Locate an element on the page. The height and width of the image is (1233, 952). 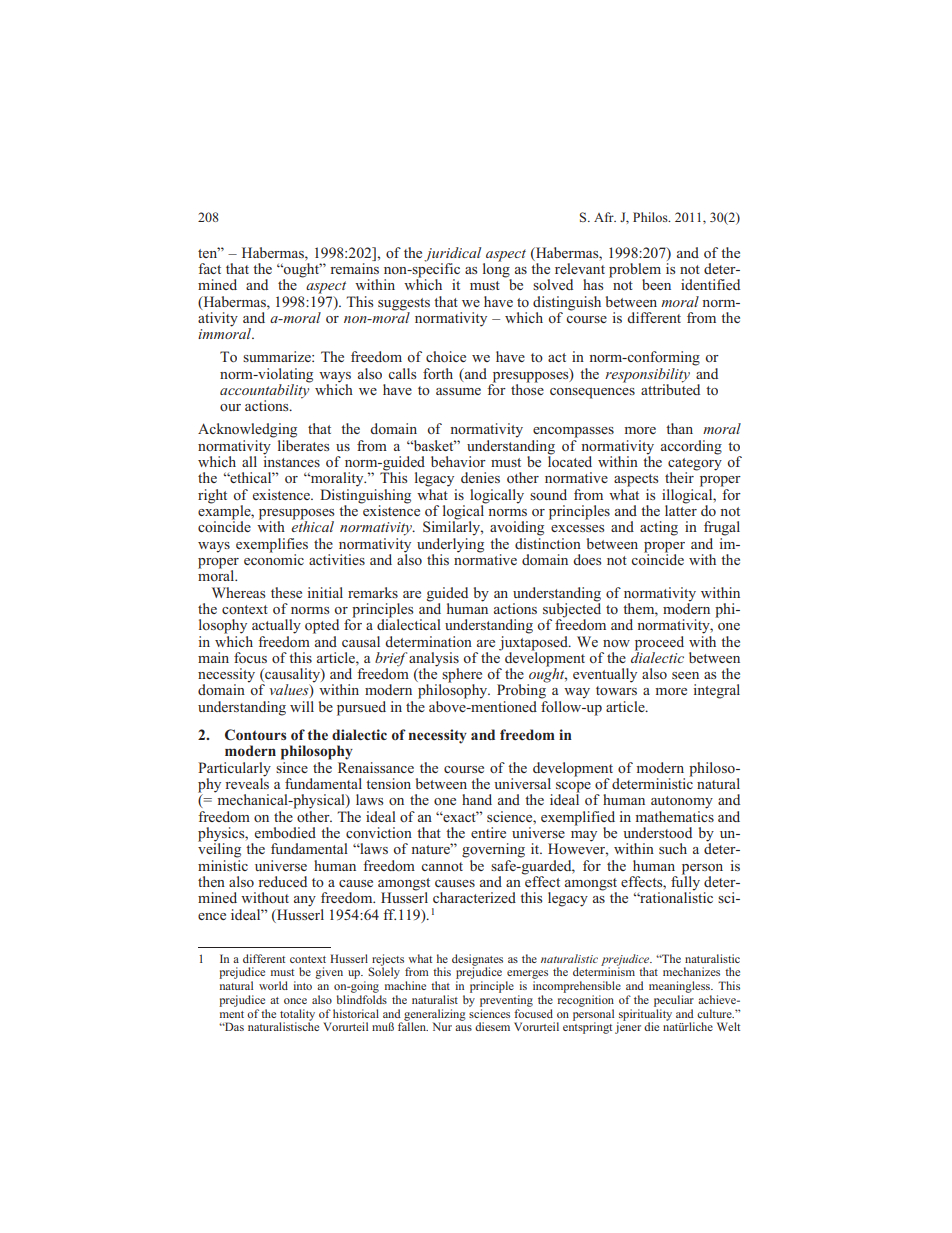
these is located at coordinates (286, 592).
